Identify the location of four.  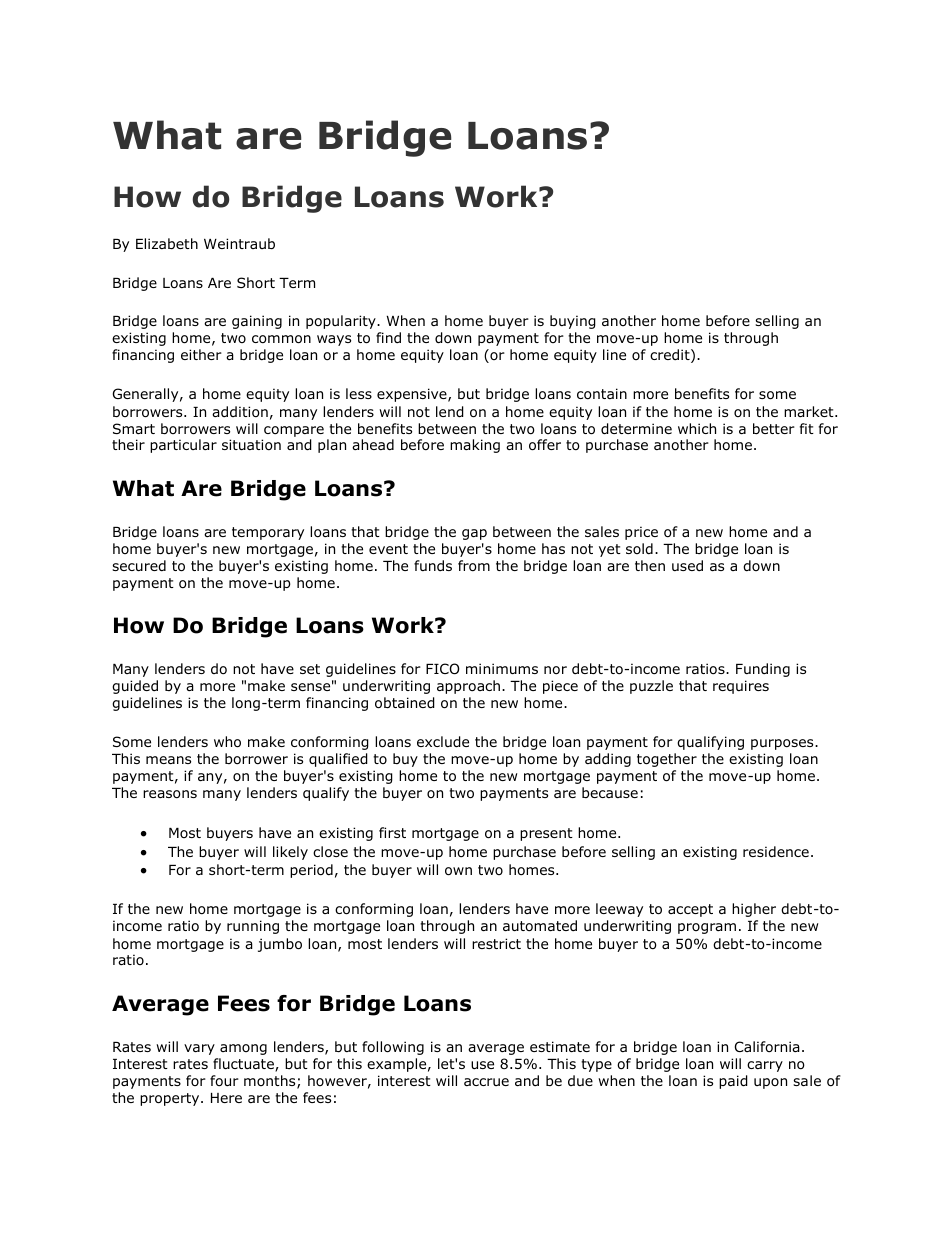
(224, 1081).
